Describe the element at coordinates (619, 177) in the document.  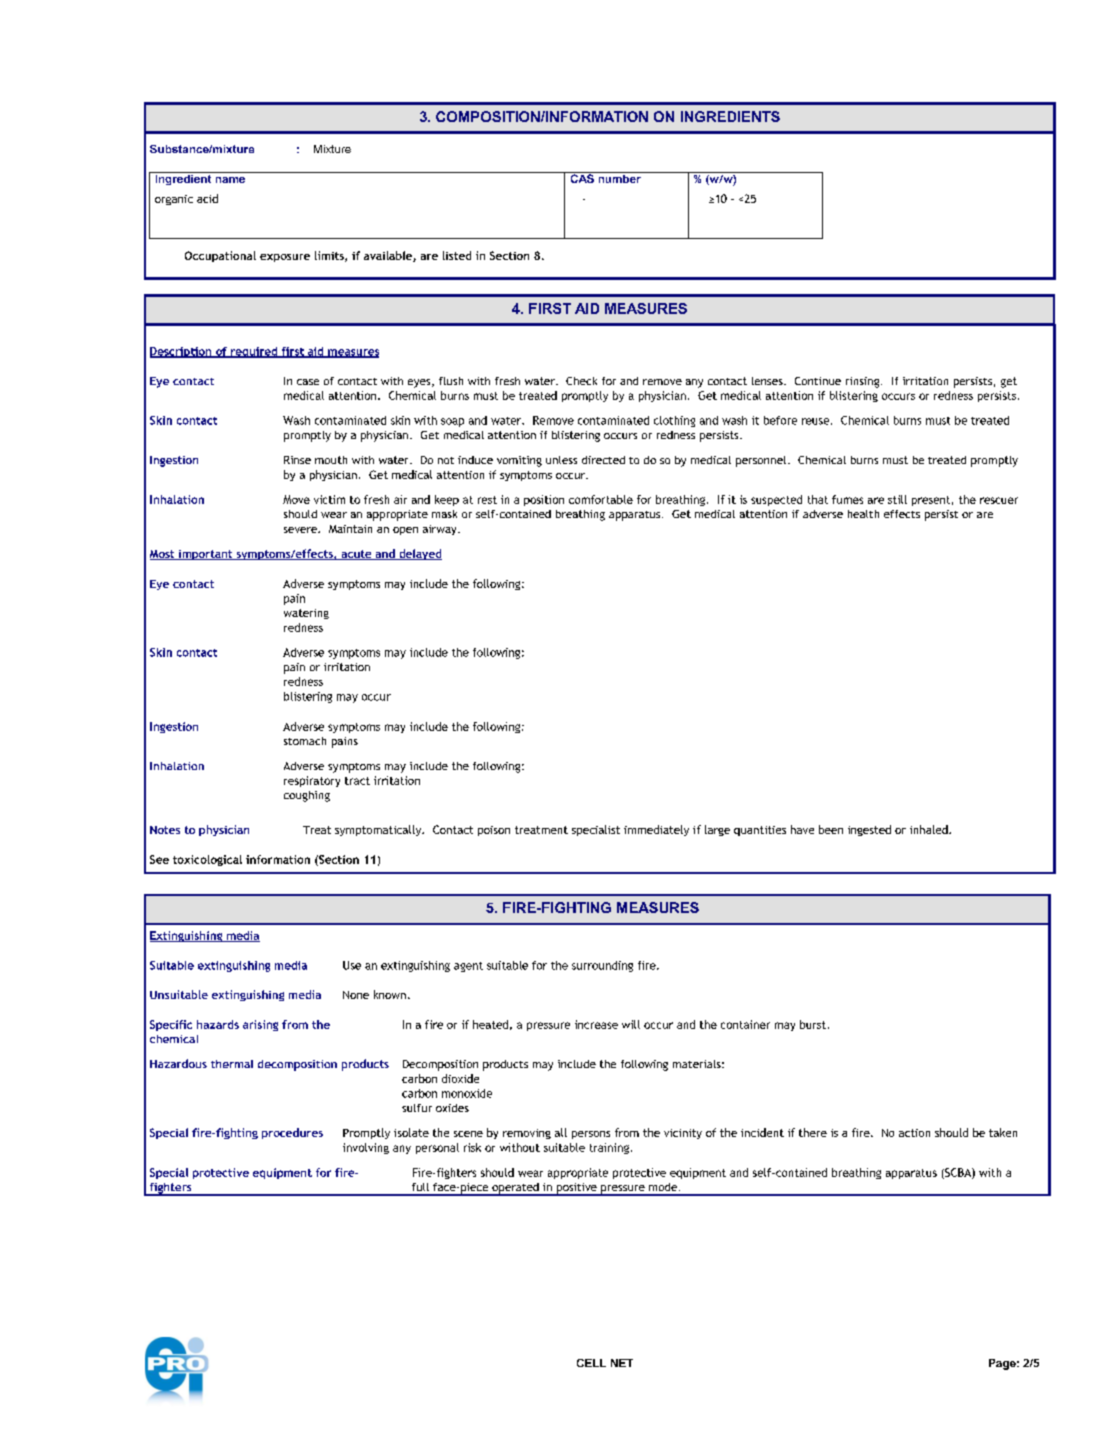
I see `number` at that location.
